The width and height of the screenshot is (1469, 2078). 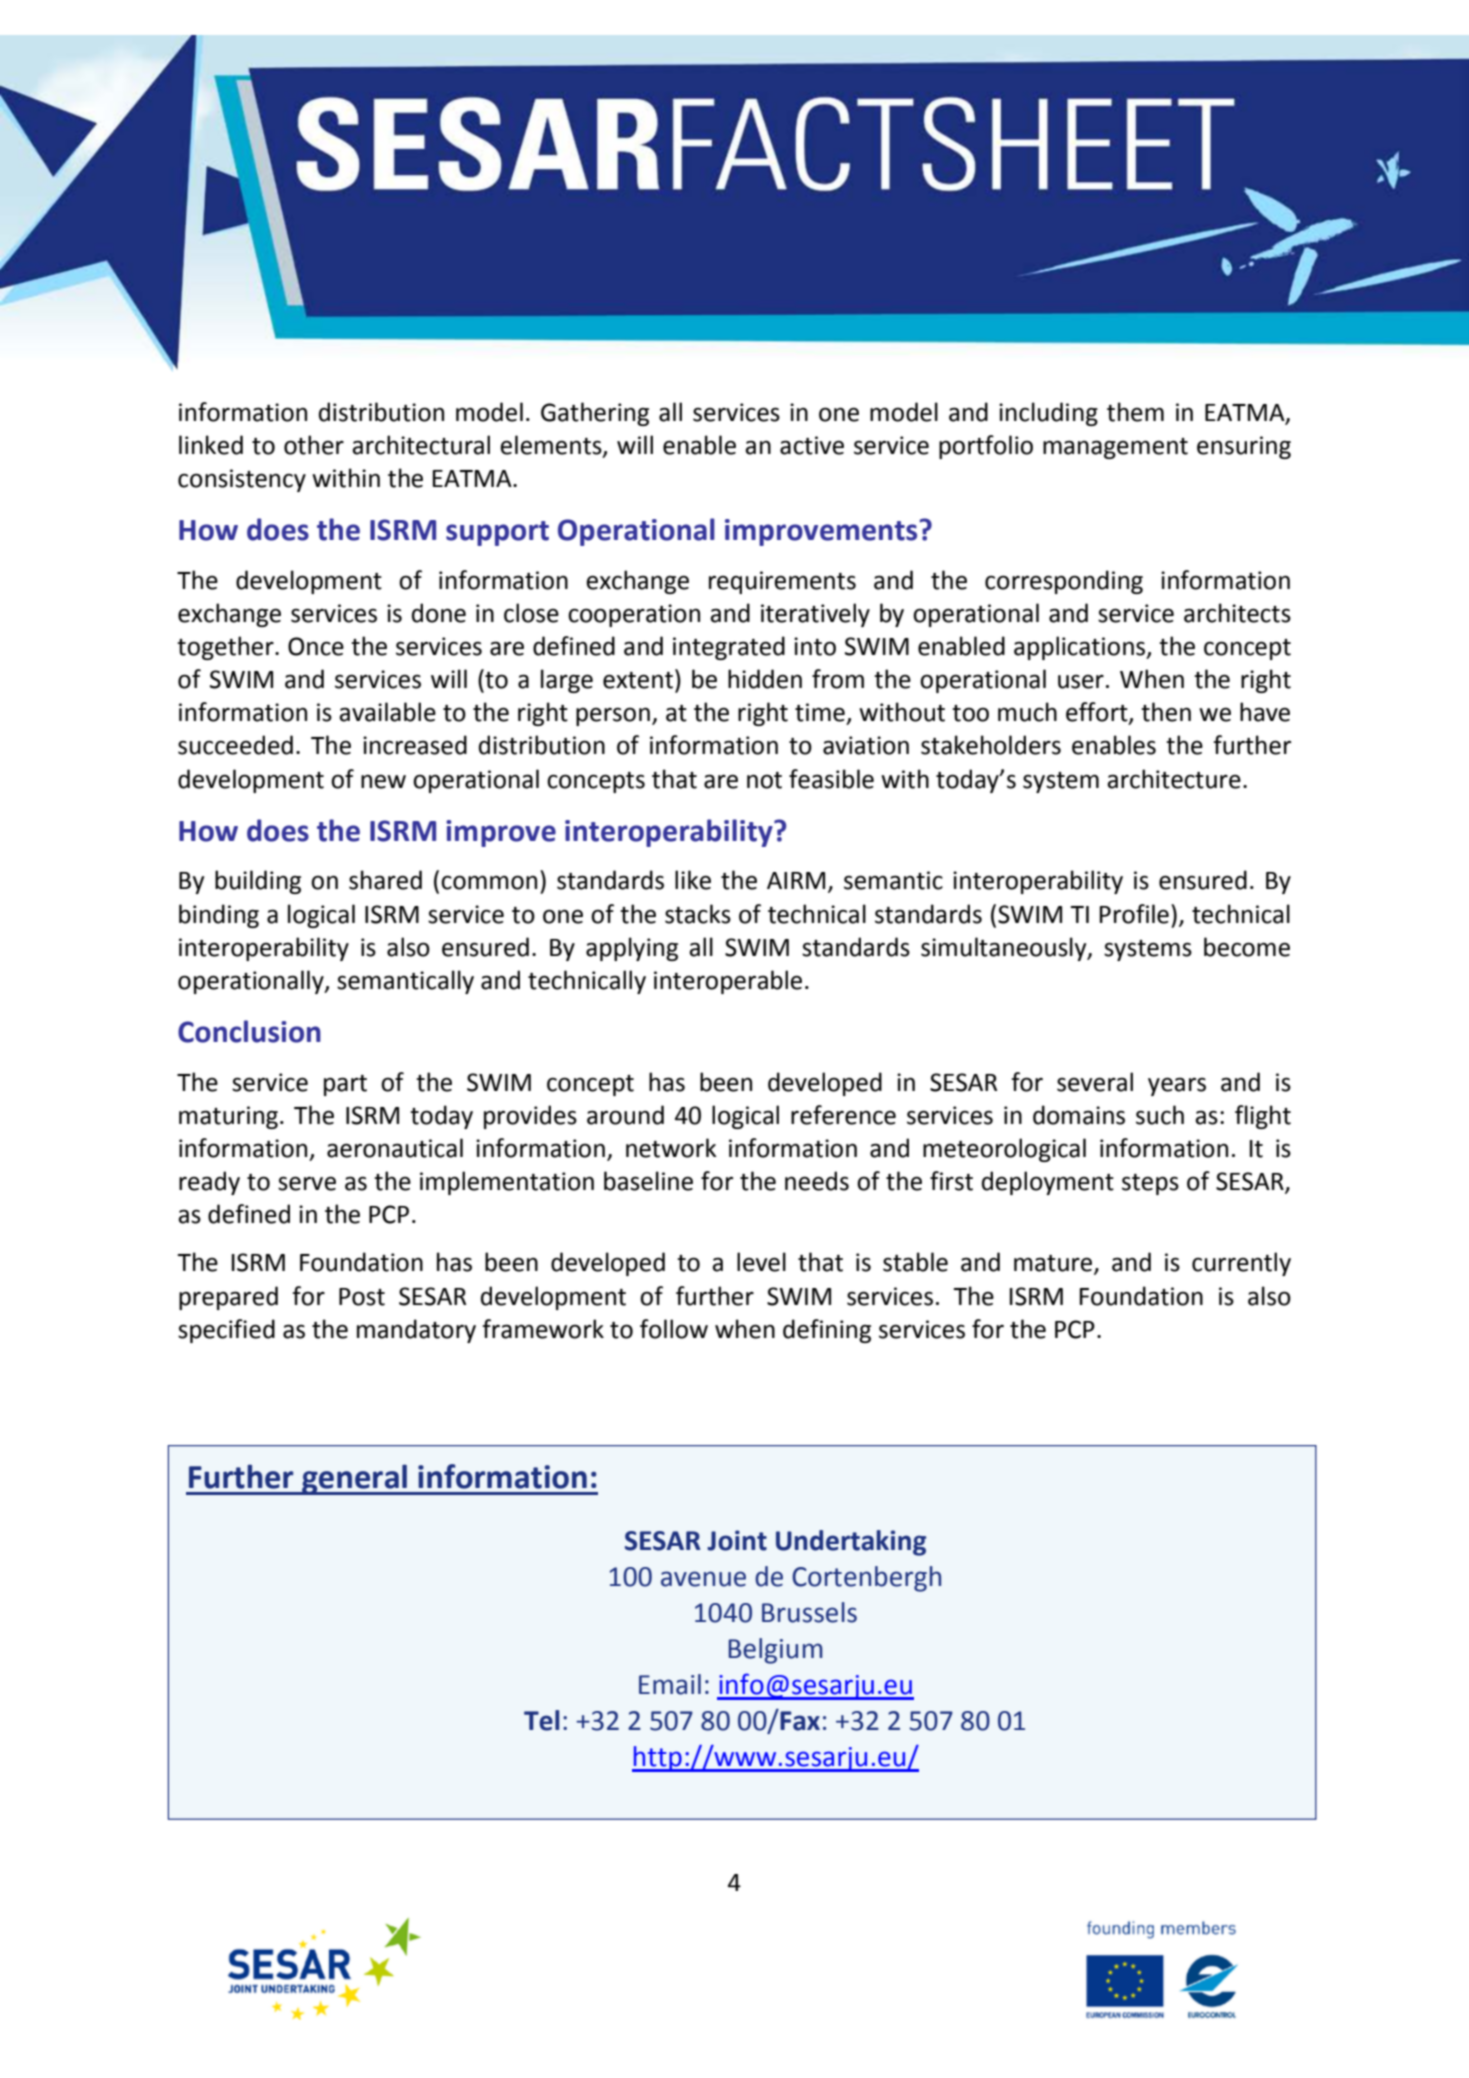 What do you see at coordinates (1115, 448) in the screenshot?
I see `management` at bounding box center [1115, 448].
